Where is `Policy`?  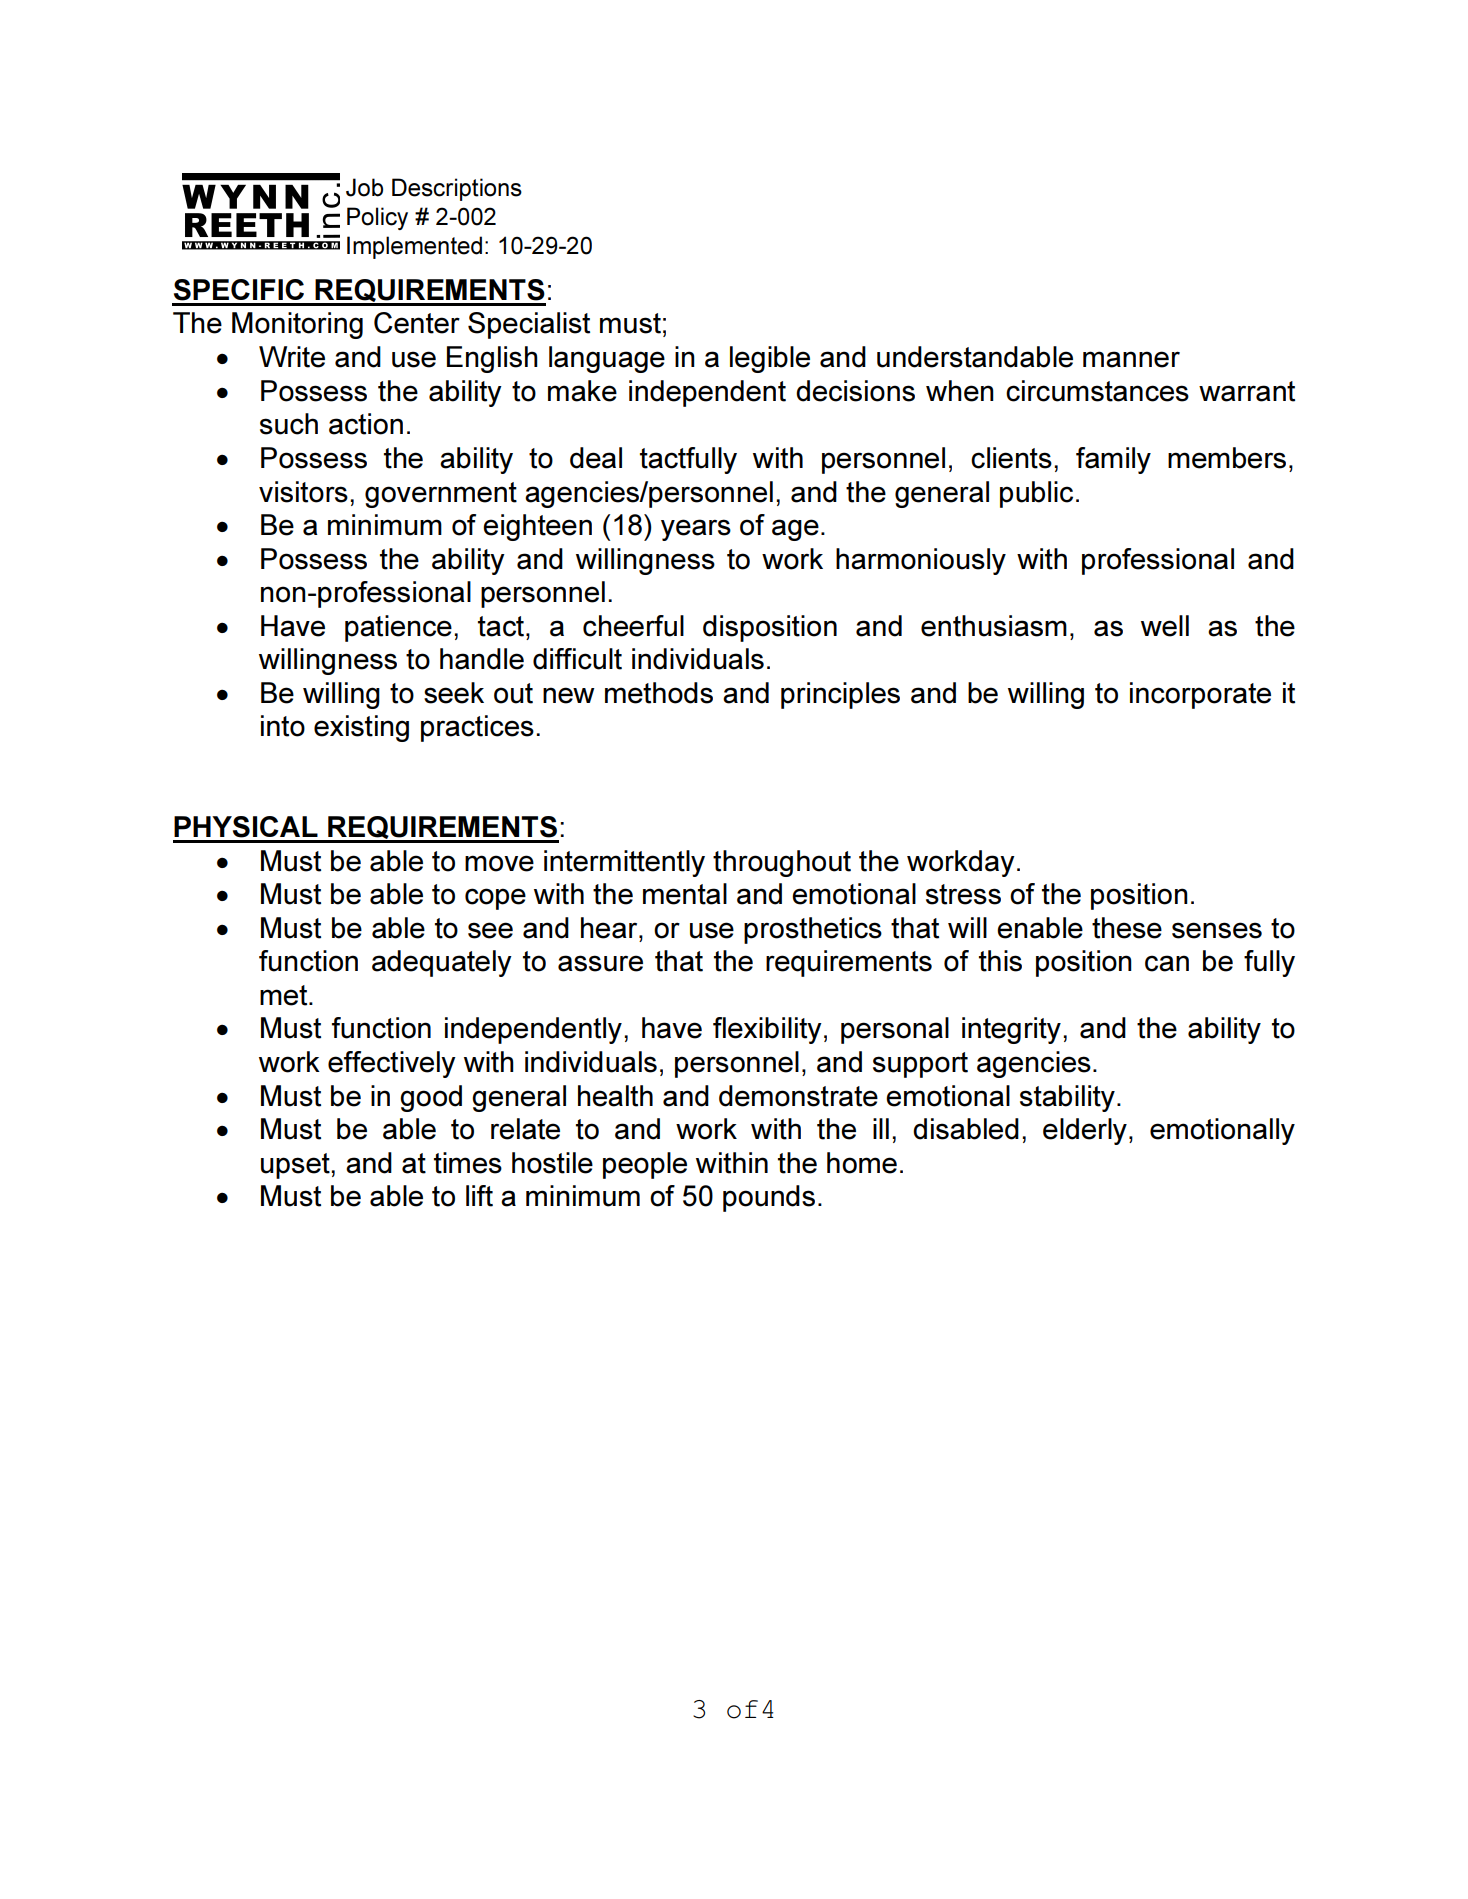 Policy is located at coordinates (377, 218).
